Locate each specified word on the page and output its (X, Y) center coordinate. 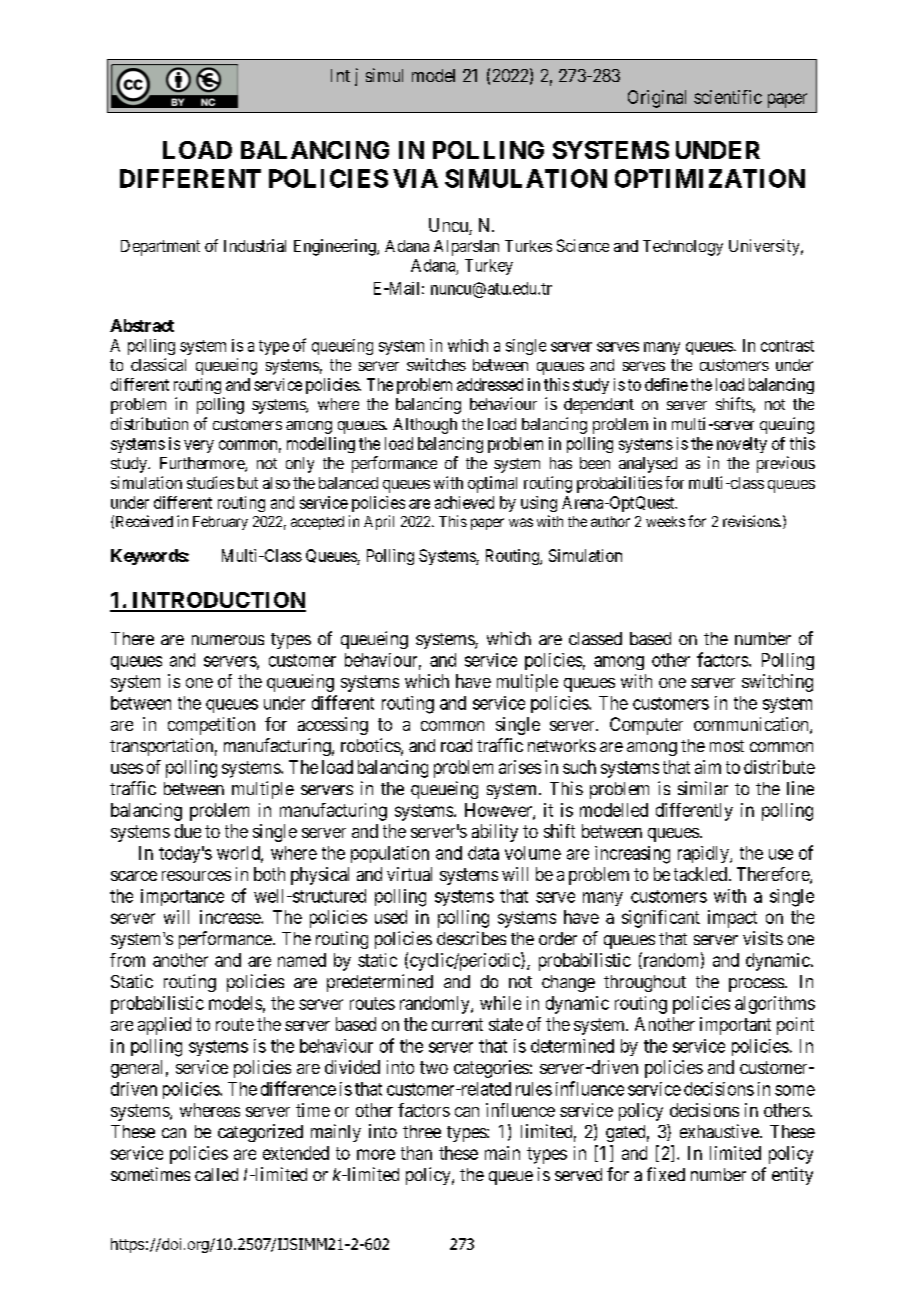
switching (777, 683)
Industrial (255, 245)
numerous (228, 640)
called (216, 1174)
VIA (415, 178)
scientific (728, 97)
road (456, 745)
